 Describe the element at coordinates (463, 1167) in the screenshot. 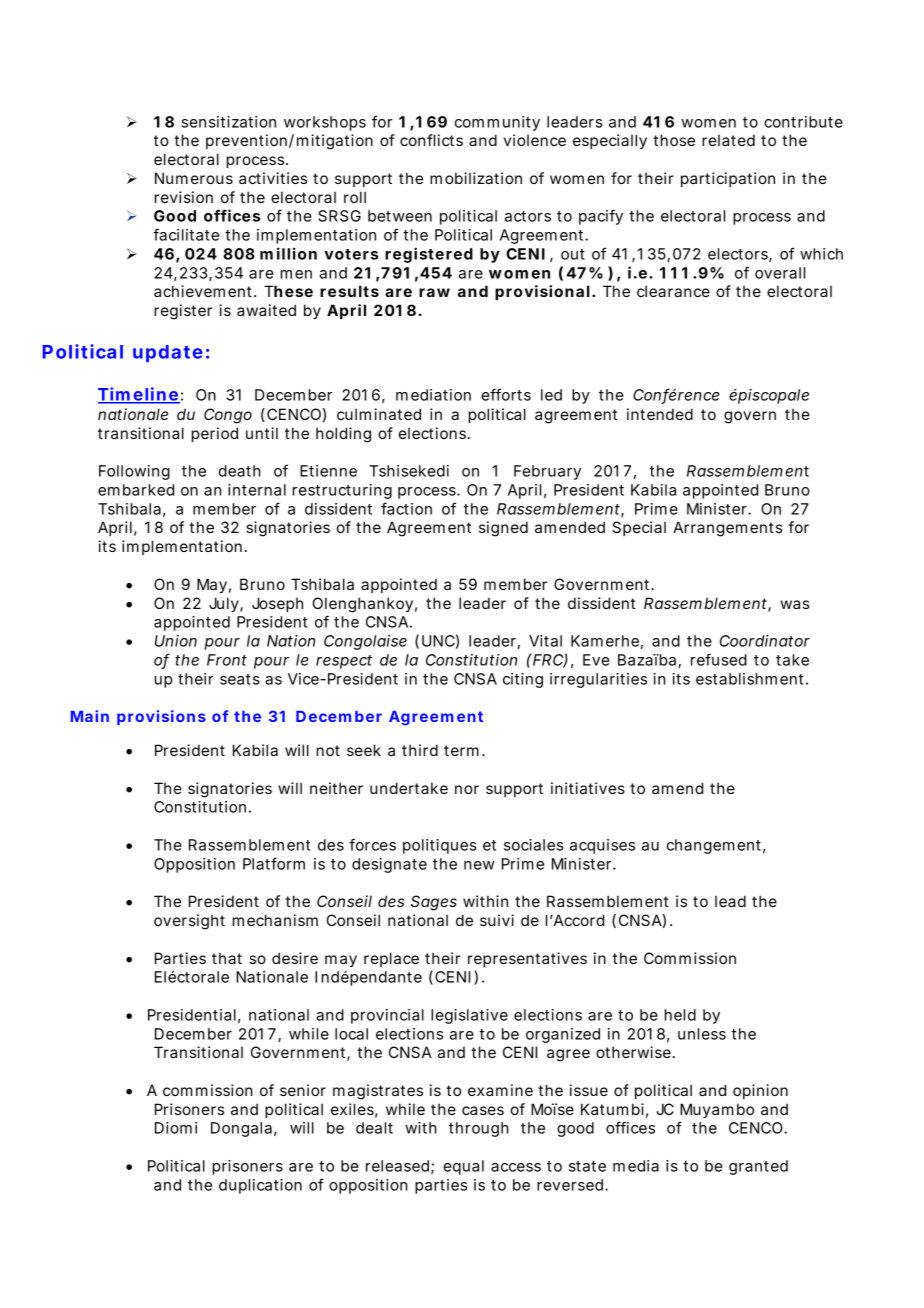

I see `equal` at that location.
